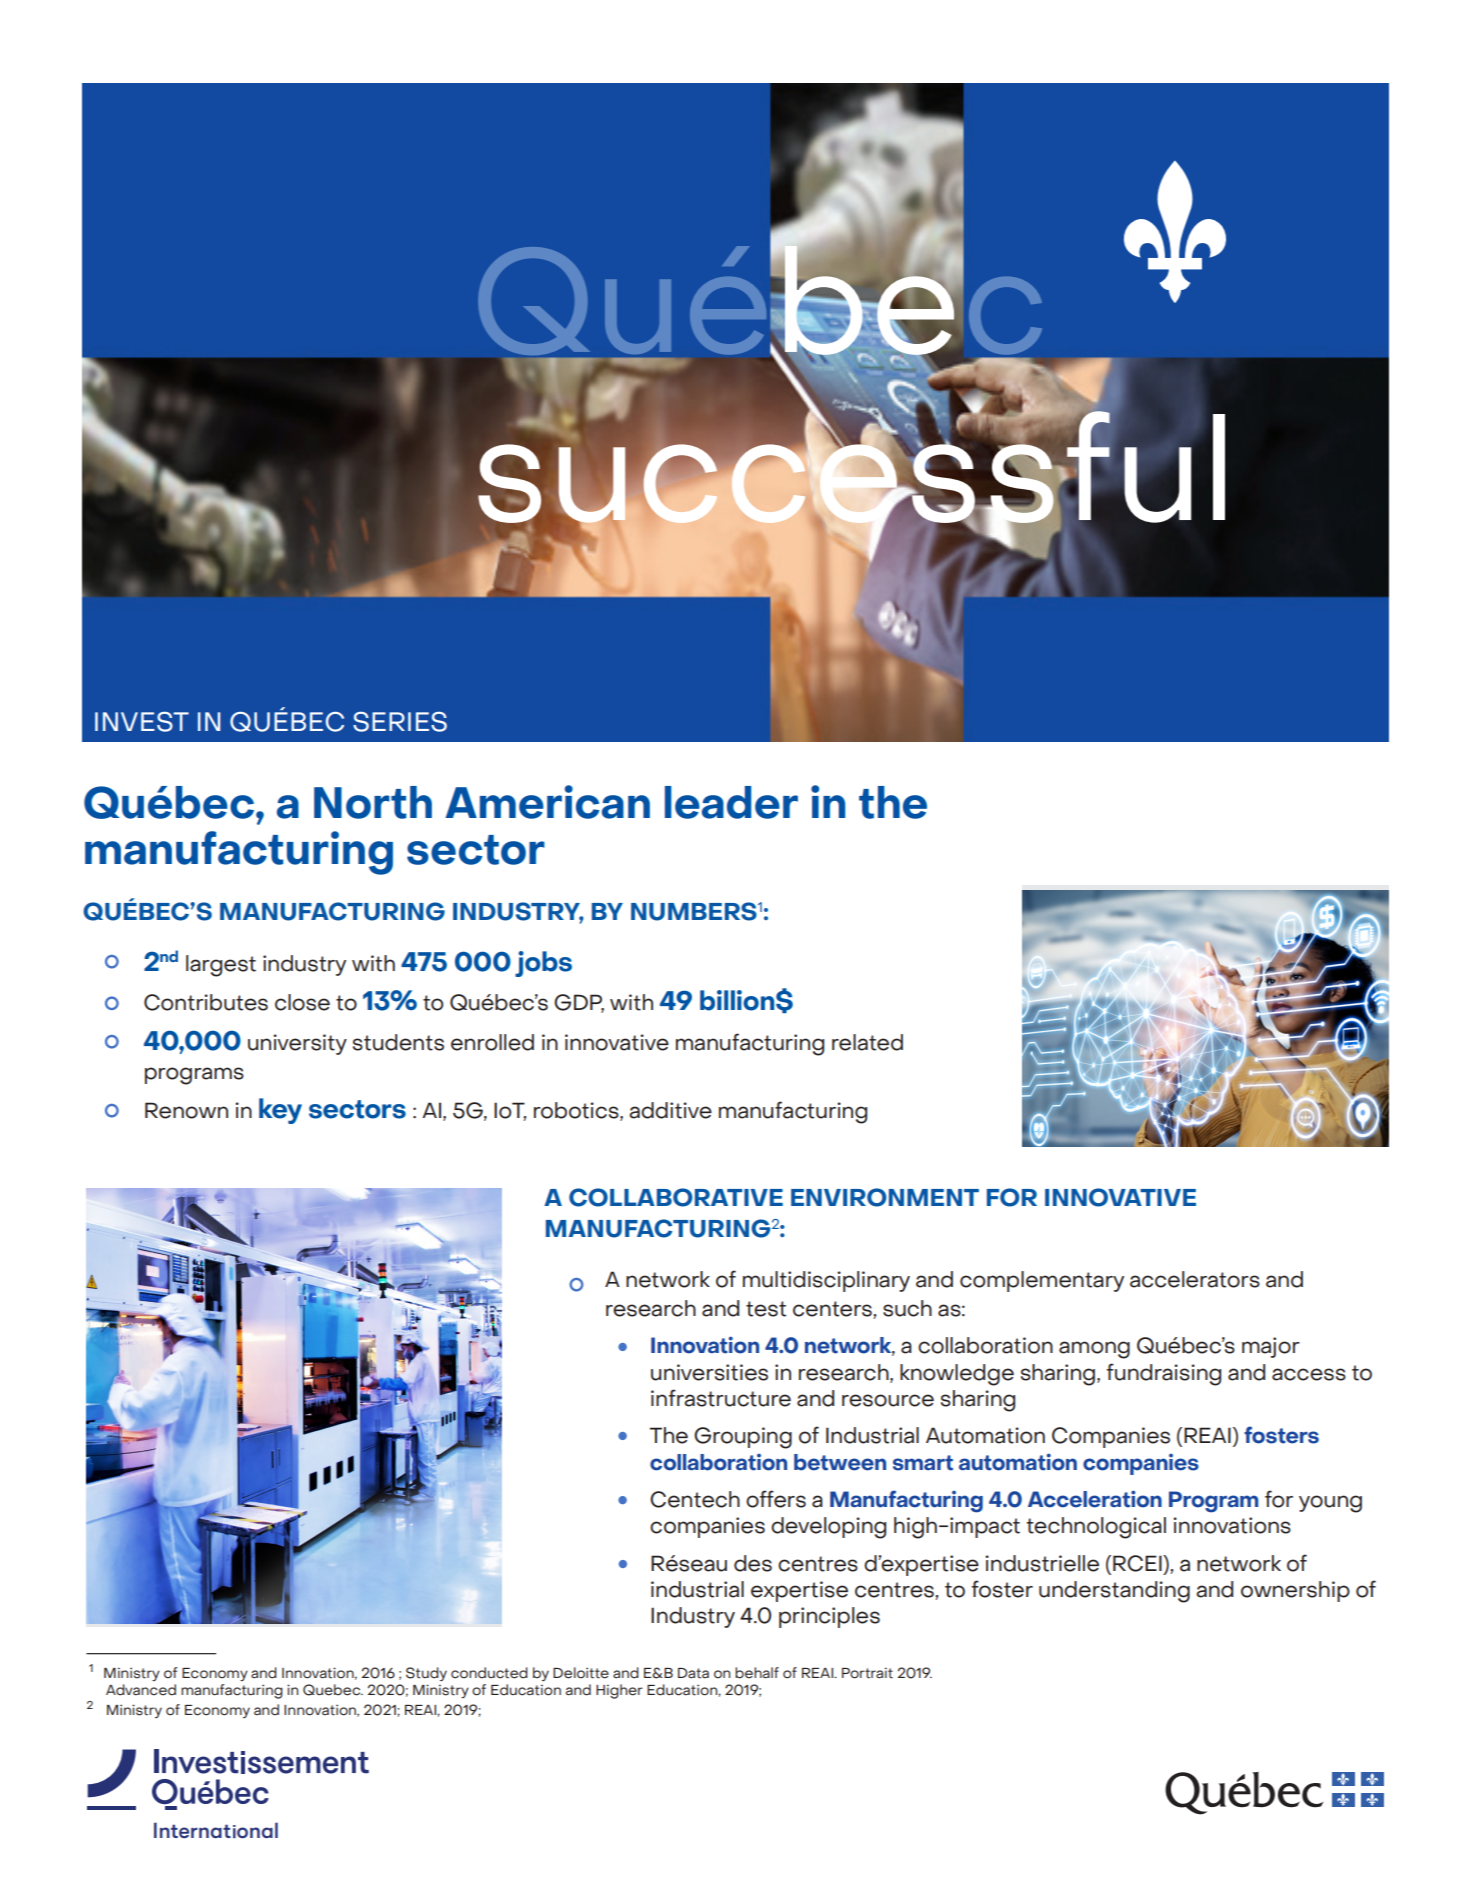  I want to click on fundraising, so click(1164, 1374).
